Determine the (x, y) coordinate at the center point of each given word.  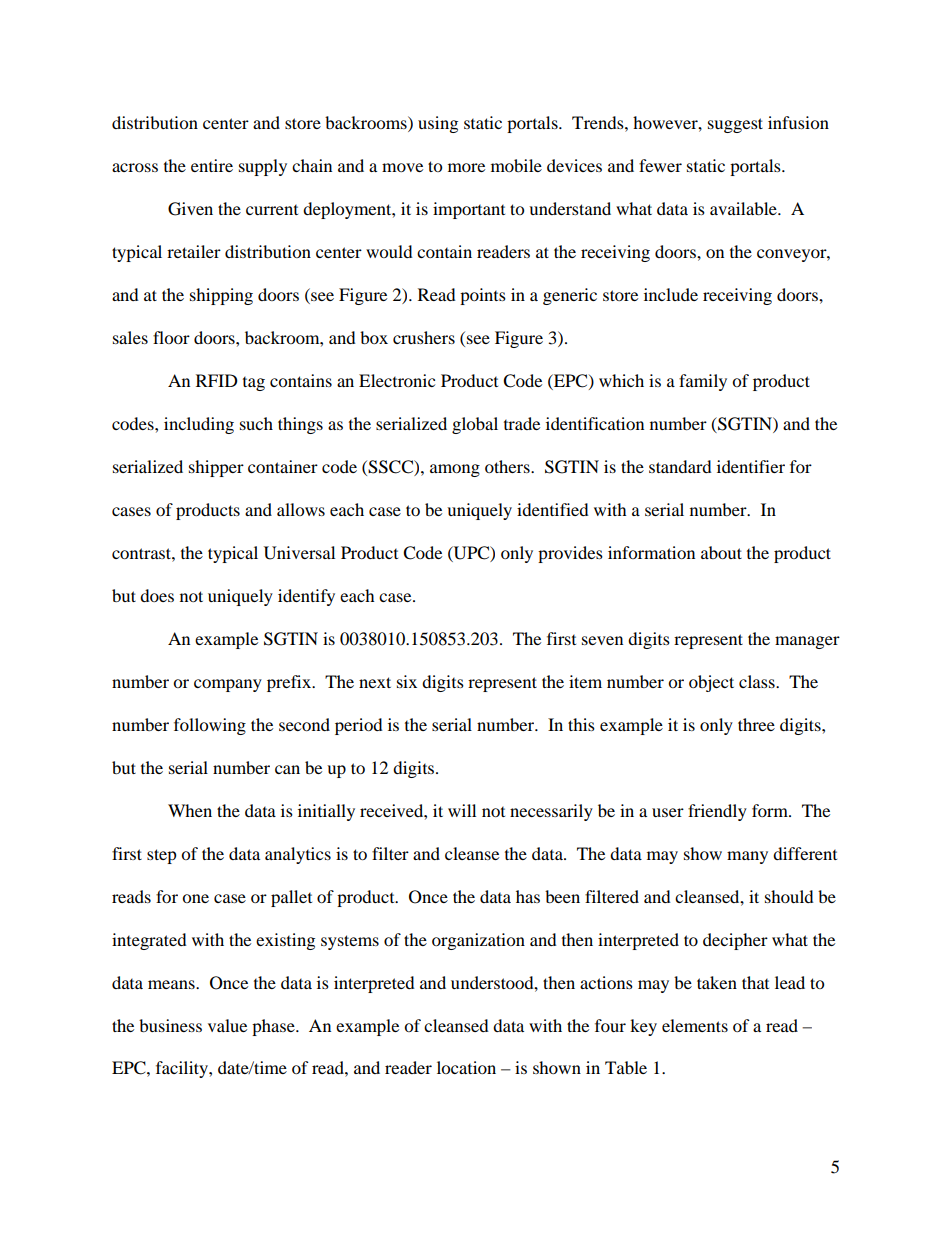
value (227, 1025)
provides (570, 554)
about (721, 552)
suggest (735, 125)
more (466, 167)
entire (212, 165)
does (157, 595)
